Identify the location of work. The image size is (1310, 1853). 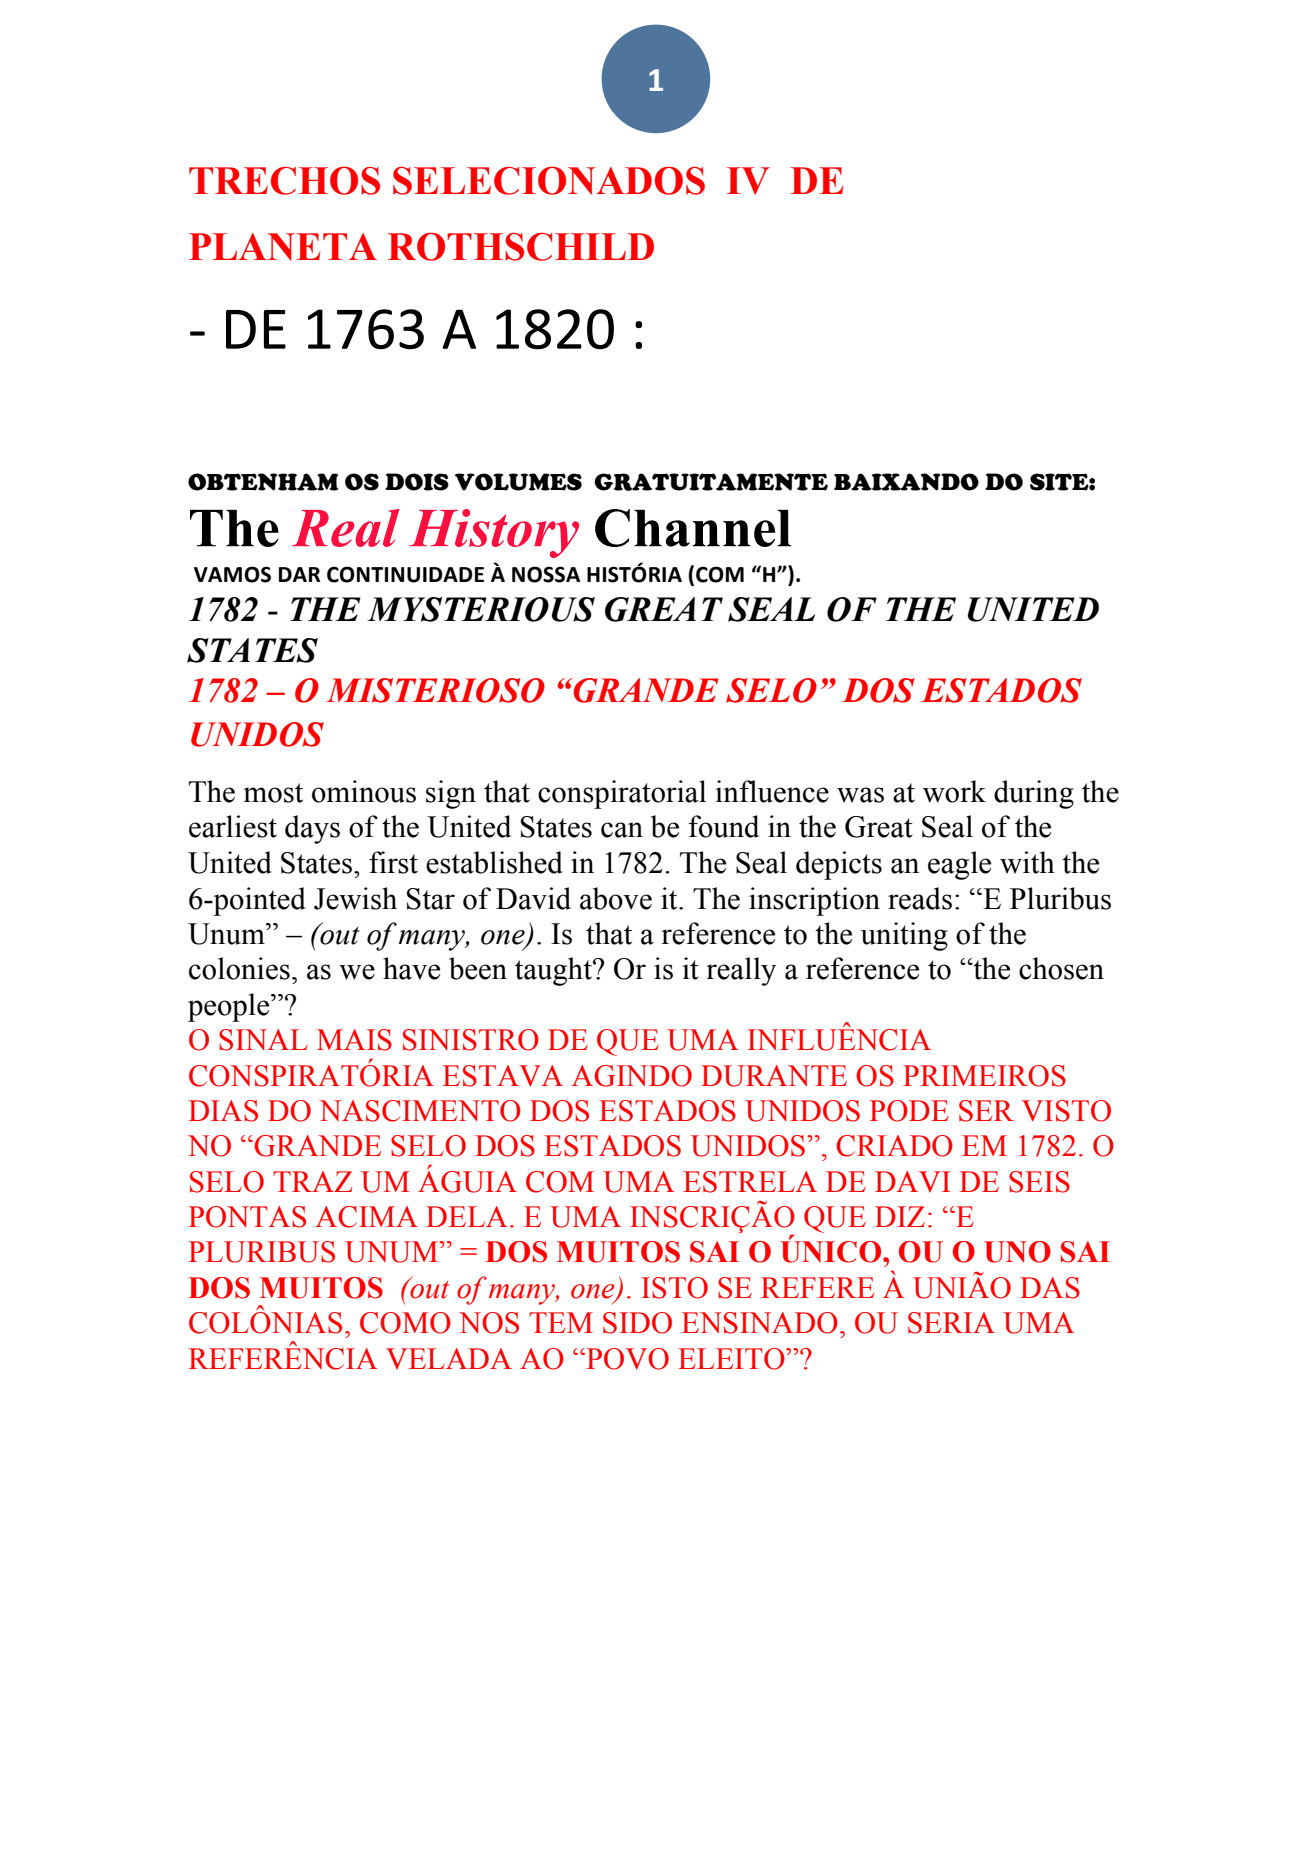
(954, 791).
